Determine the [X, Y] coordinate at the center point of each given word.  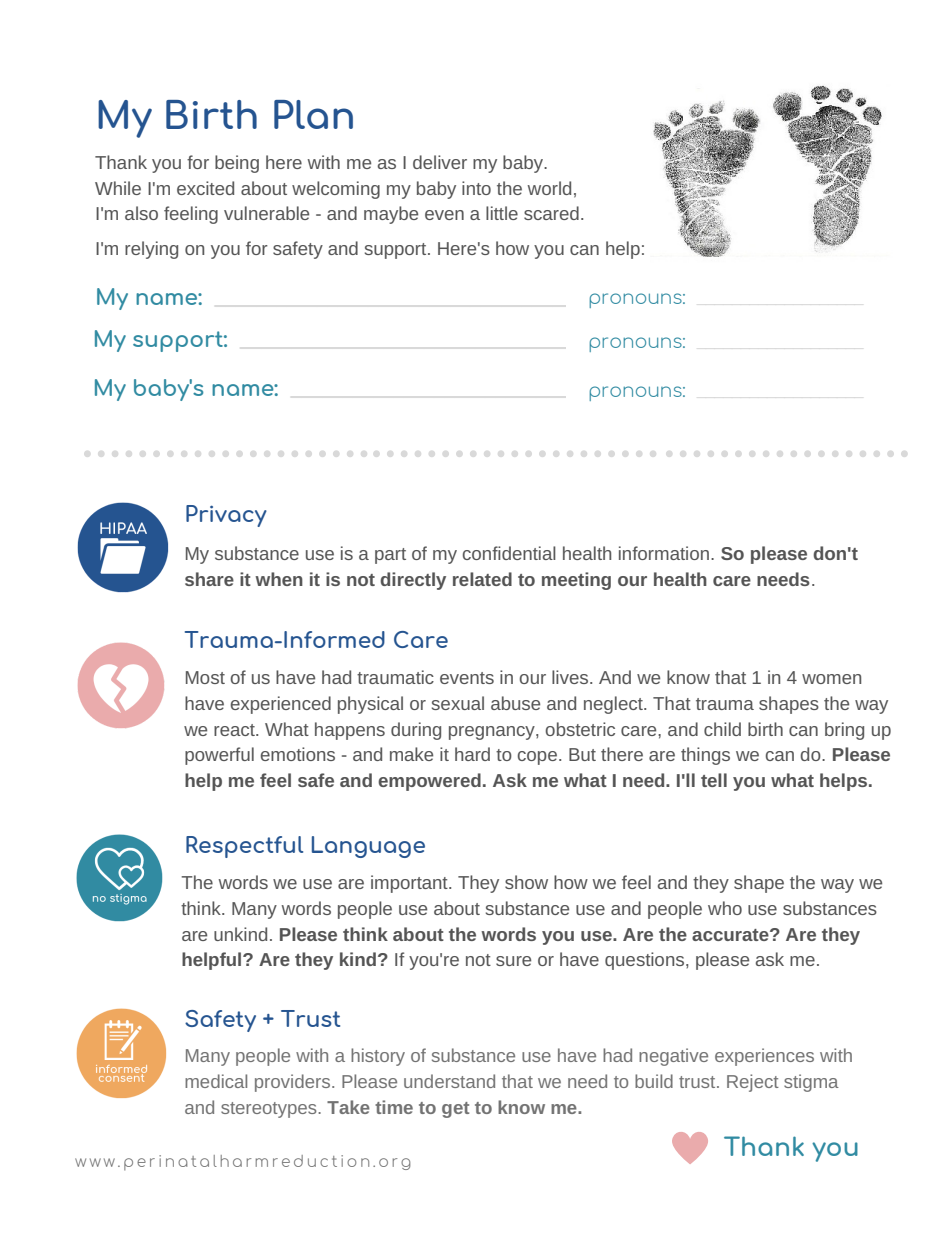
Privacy [226, 516]
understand [449, 1081]
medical [216, 1081]
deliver [440, 162]
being [237, 164]
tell [714, 780]
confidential [509, 553]
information [664, 553]
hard [472, 754]
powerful [219, 756]
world [549, 188]
